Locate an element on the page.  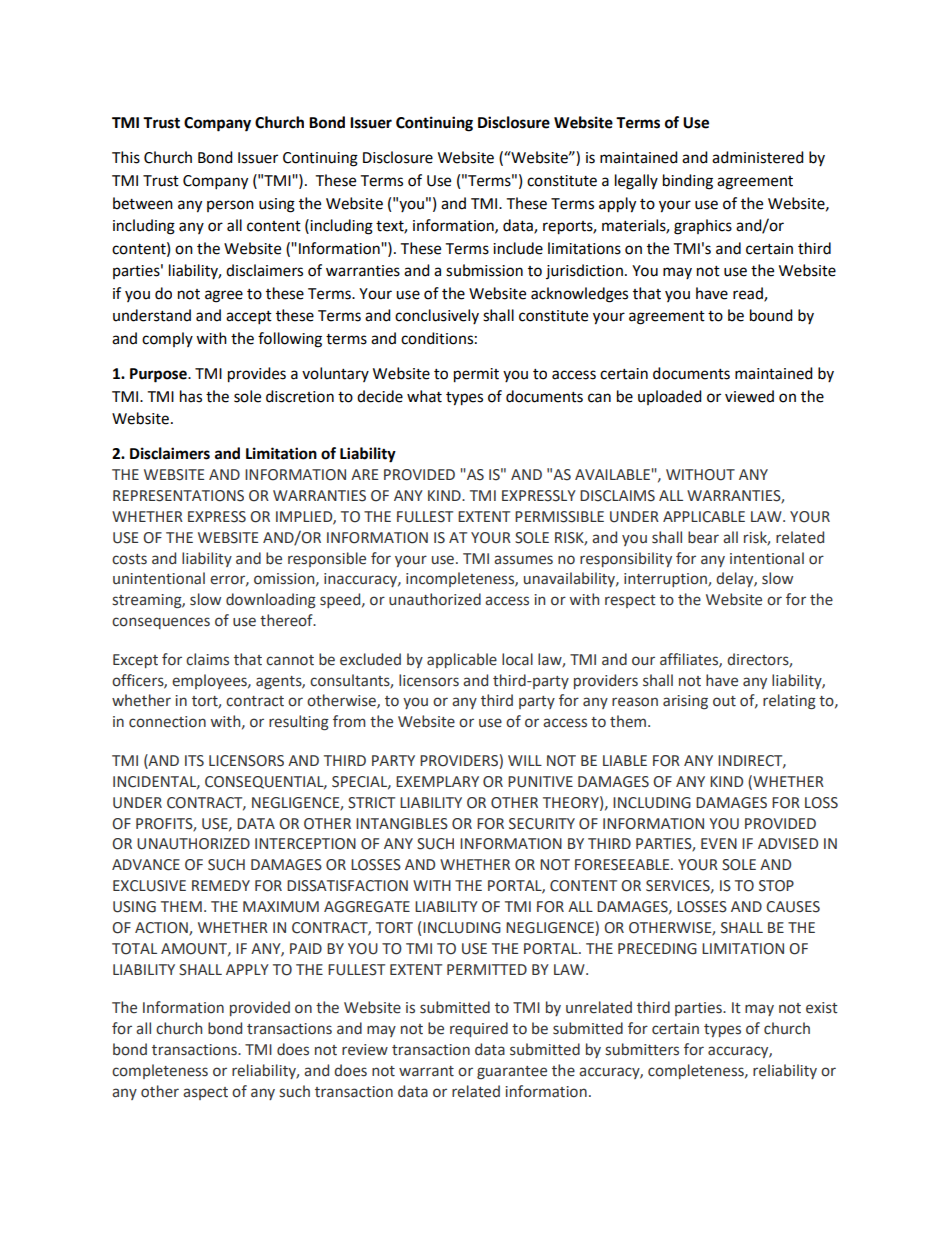
has is located at coordinates (191, 396).
